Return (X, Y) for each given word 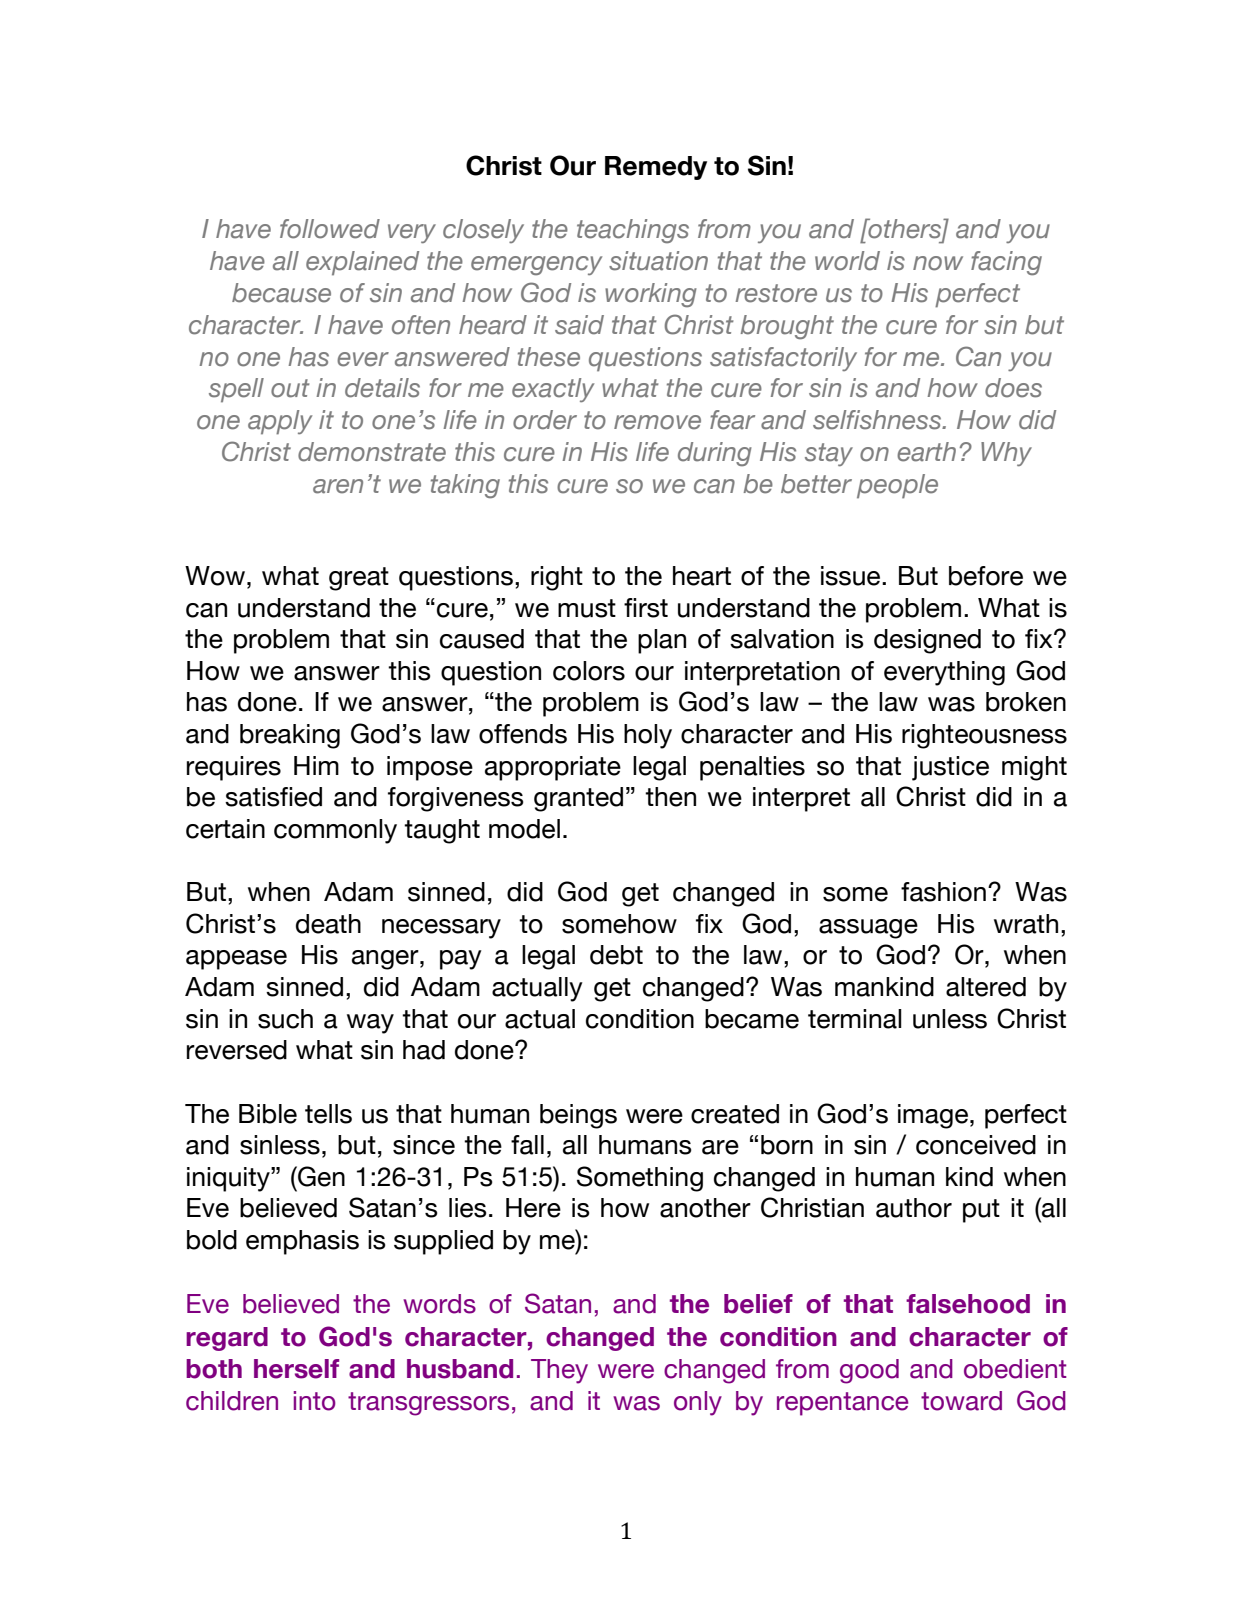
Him (316, 765)
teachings (633, 231)
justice (950, 768)
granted (578, 799)
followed (330, 229)
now (938, 263)
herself (296, 1369)
